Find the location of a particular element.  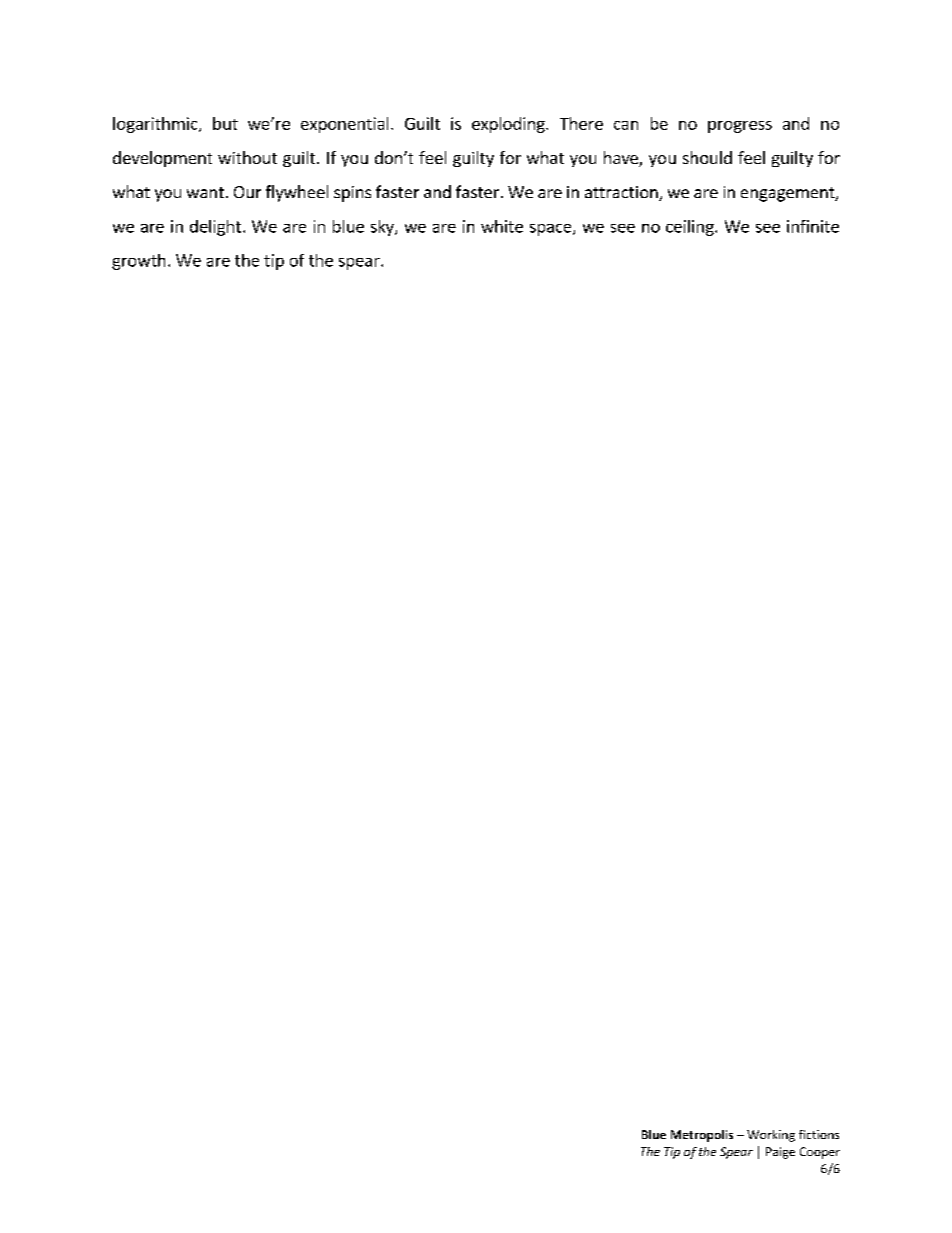

without is located at coordinates (247, 157).
